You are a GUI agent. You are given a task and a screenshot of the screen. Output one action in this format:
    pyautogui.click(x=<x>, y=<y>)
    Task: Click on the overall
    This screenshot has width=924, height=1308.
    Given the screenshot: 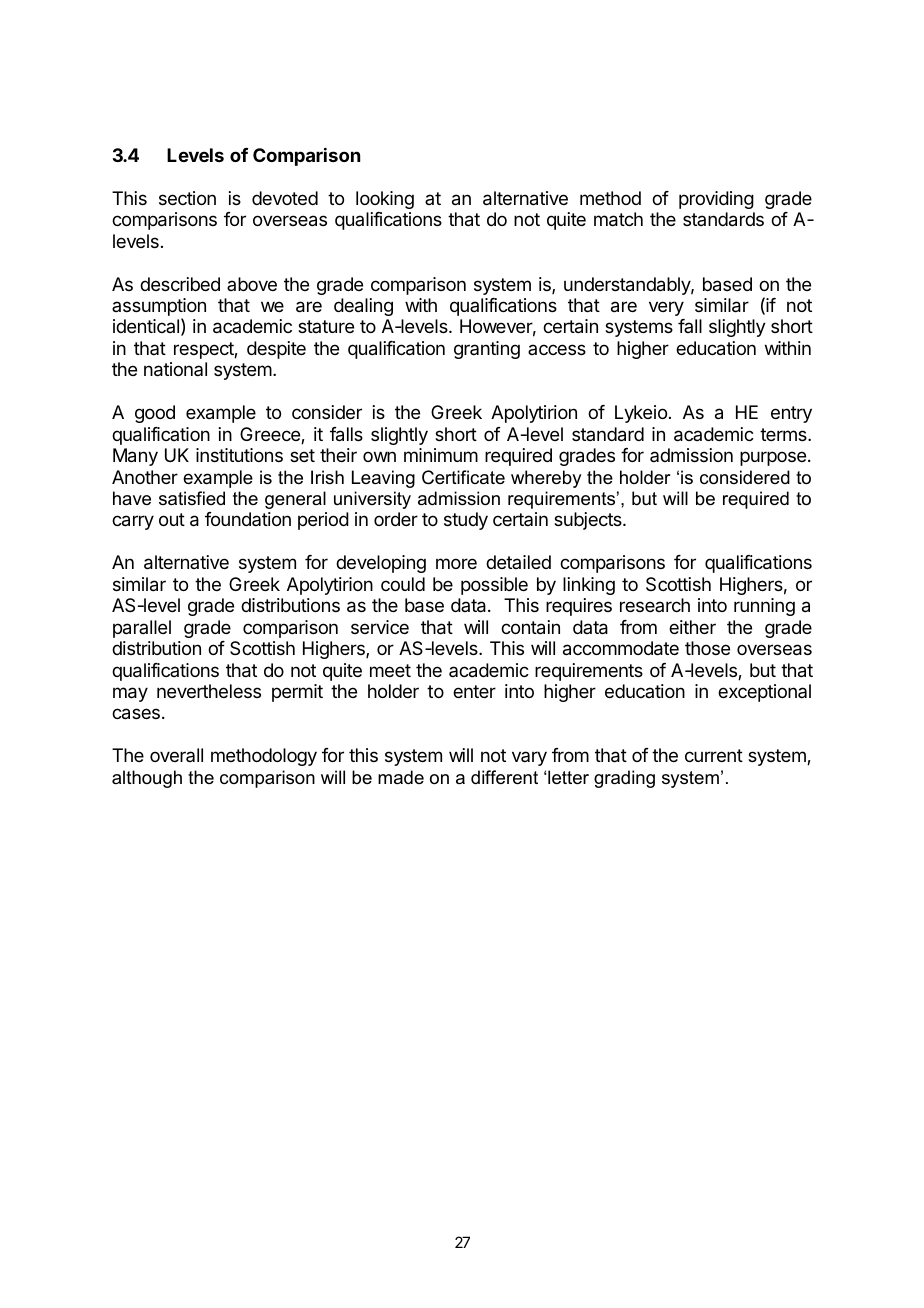 What is the action you would take?
    pyautogui.click(x=176, y=755)
